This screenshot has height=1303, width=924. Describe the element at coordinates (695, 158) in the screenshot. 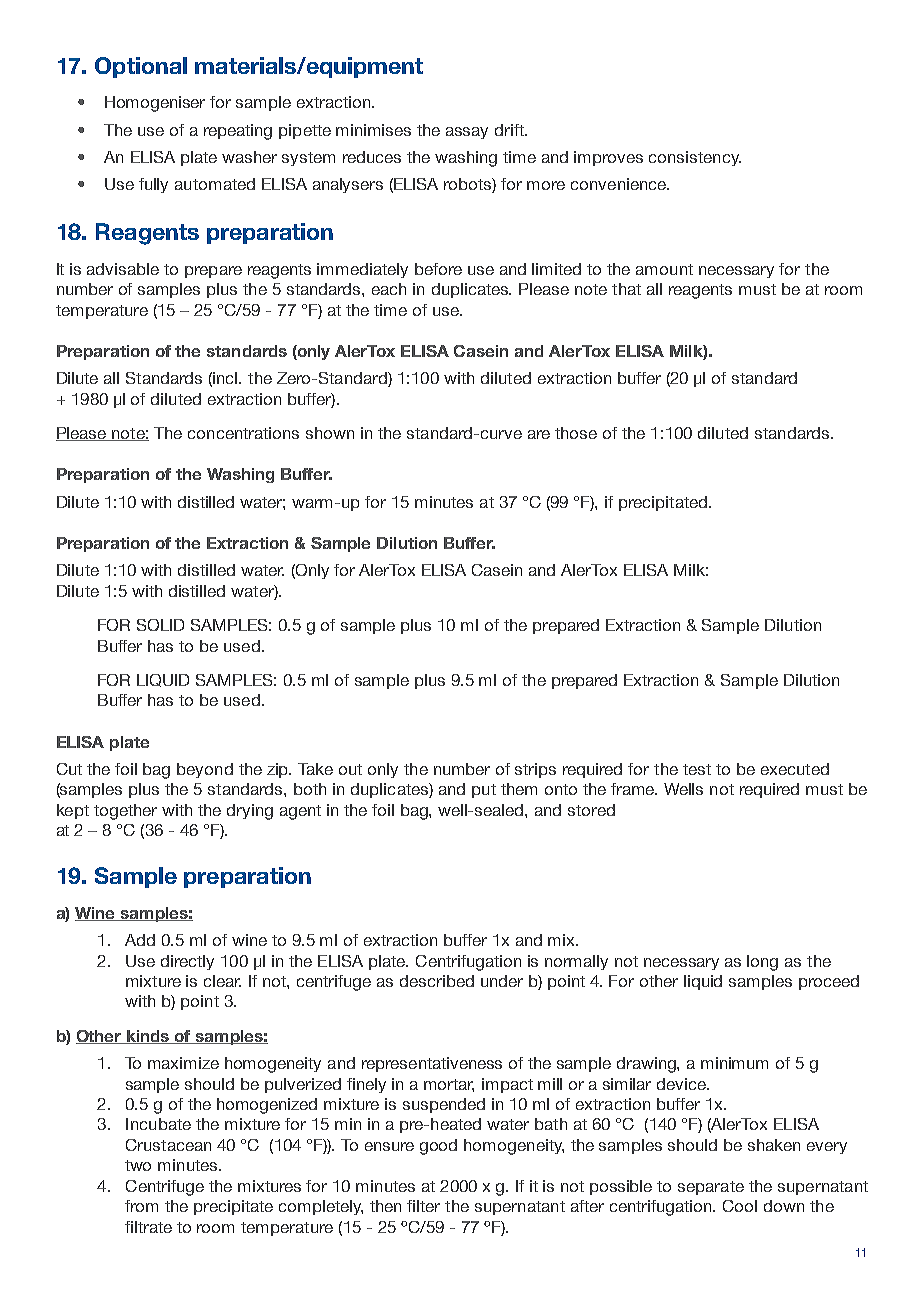

I see `consistency` at that location.
